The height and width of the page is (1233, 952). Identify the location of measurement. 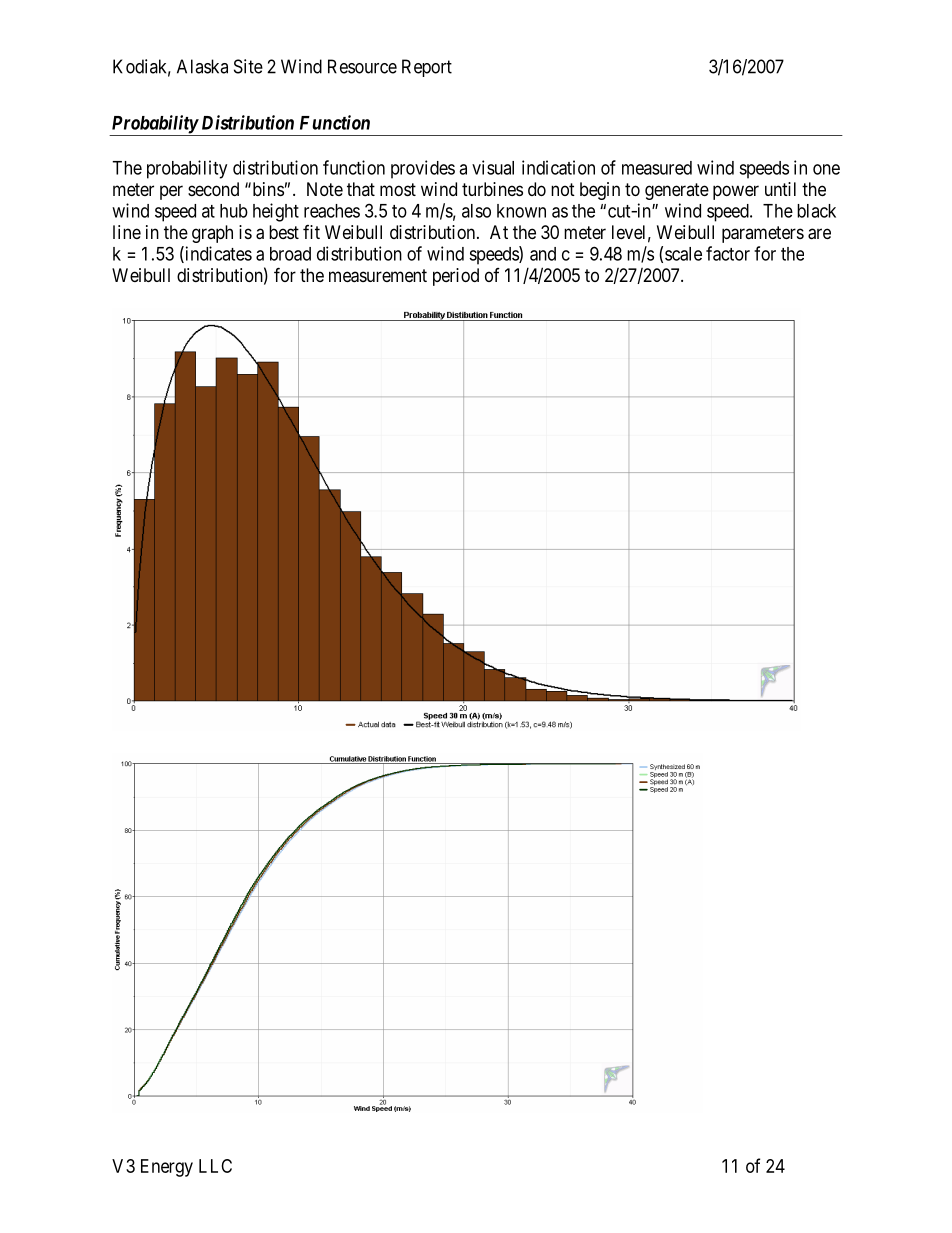
(378, 276).
